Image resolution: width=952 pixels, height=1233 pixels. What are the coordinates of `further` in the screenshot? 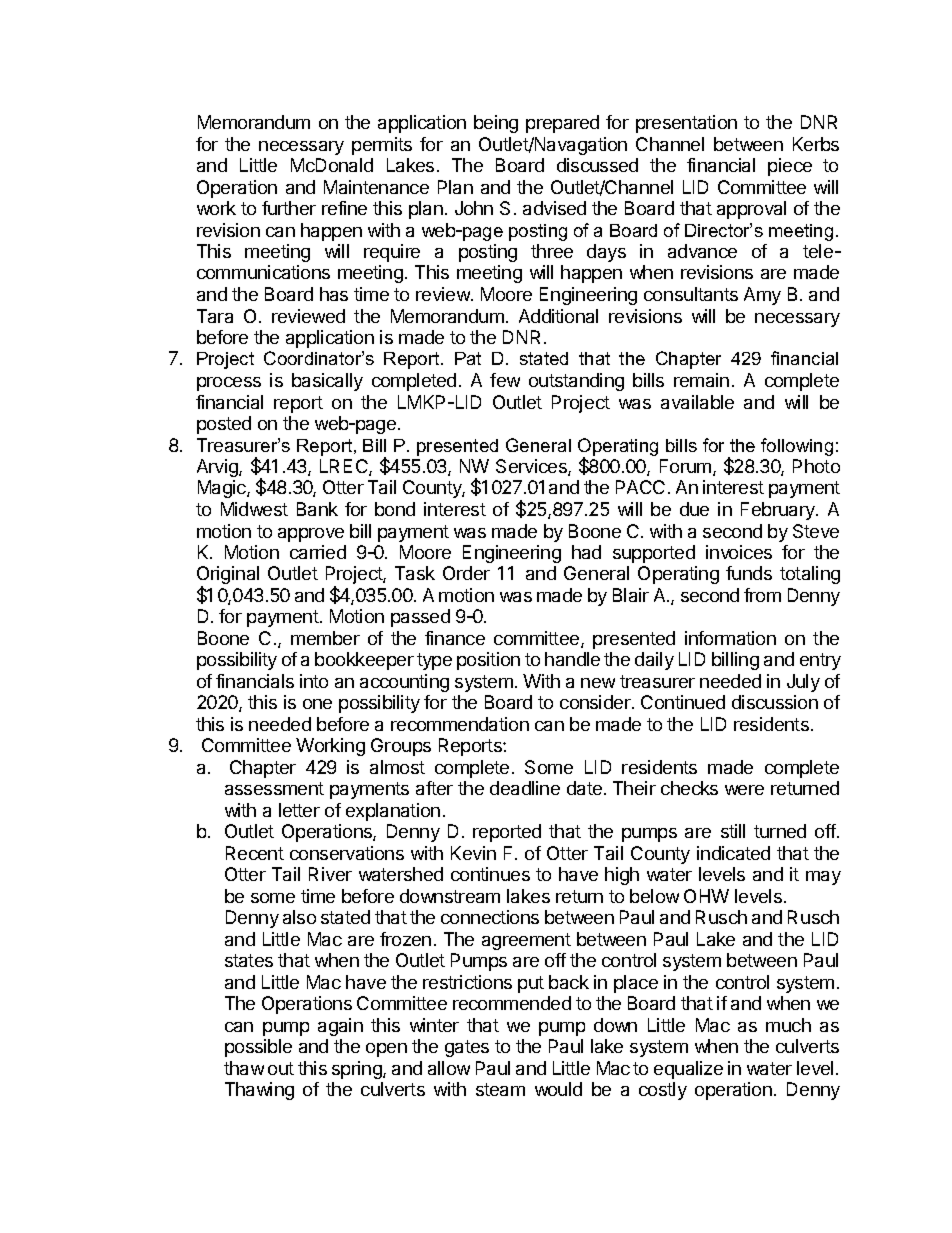 It's located at (289, 208).
